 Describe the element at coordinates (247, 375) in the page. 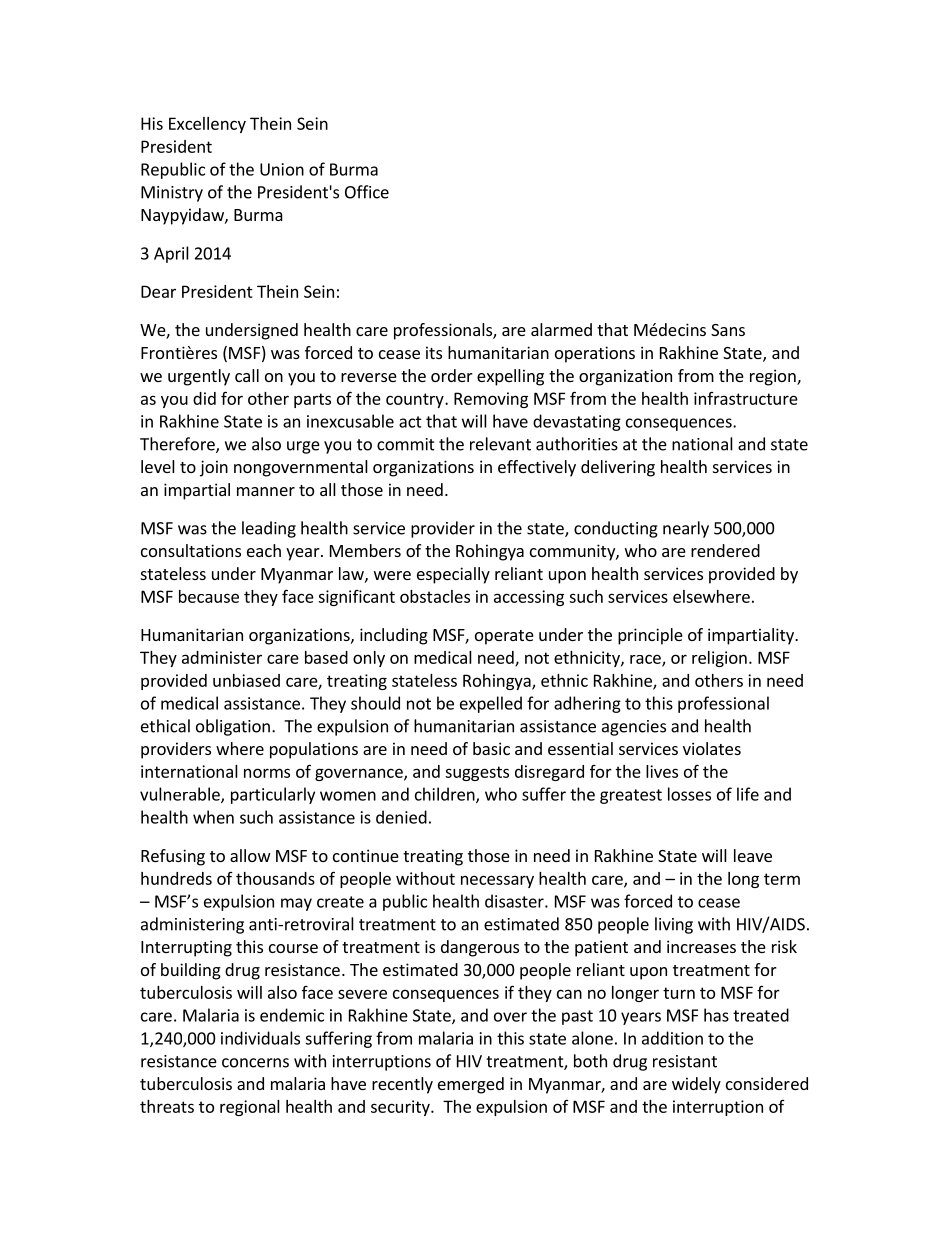

I see `call` at that location.
